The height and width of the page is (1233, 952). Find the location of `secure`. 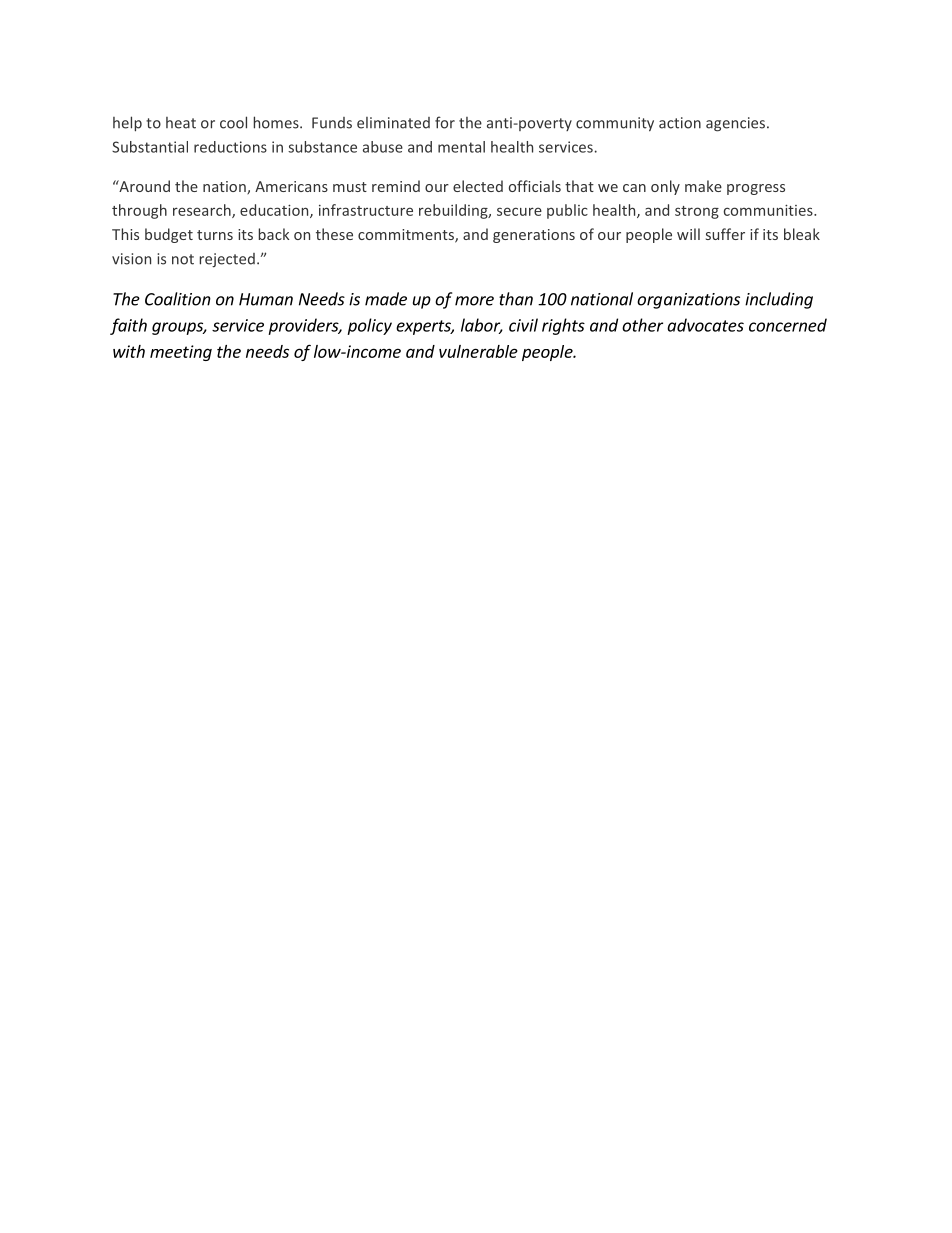

secure is located at coordinates (519, 211).
